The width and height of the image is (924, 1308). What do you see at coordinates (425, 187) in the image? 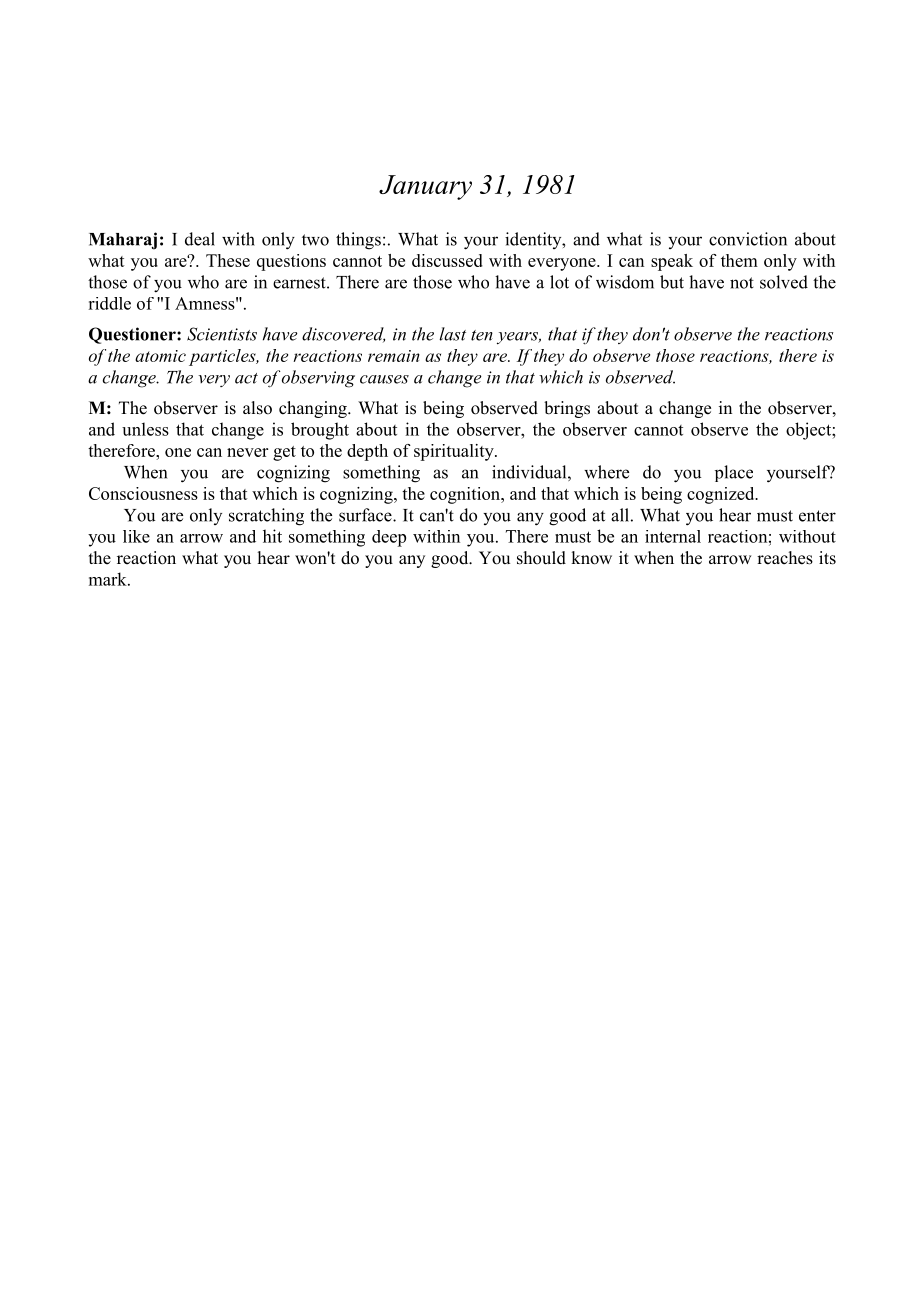
I see `January` at bounding box center [425, 187].
